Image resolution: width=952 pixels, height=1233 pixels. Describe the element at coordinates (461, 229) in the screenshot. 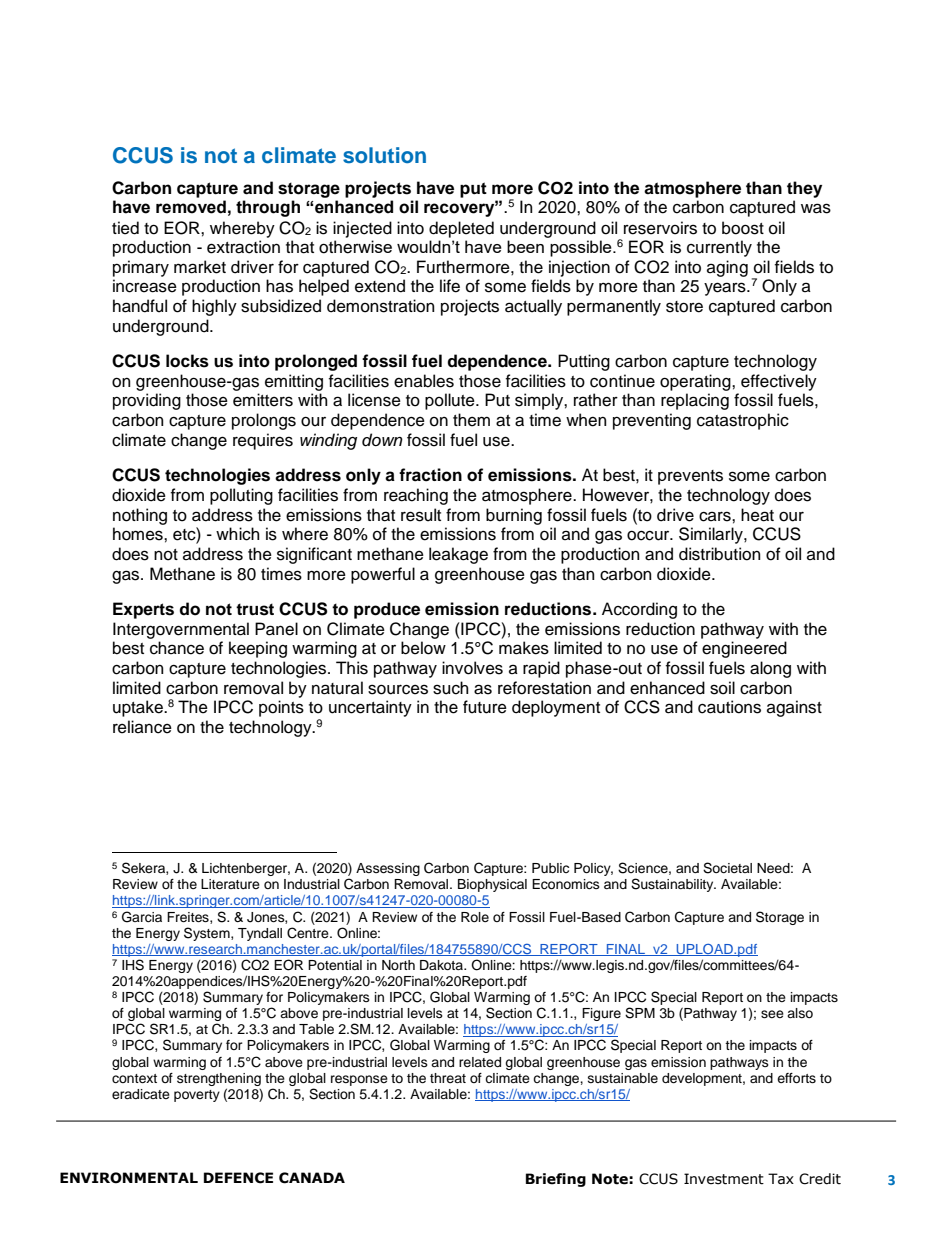

I see `depleted` at that location.
